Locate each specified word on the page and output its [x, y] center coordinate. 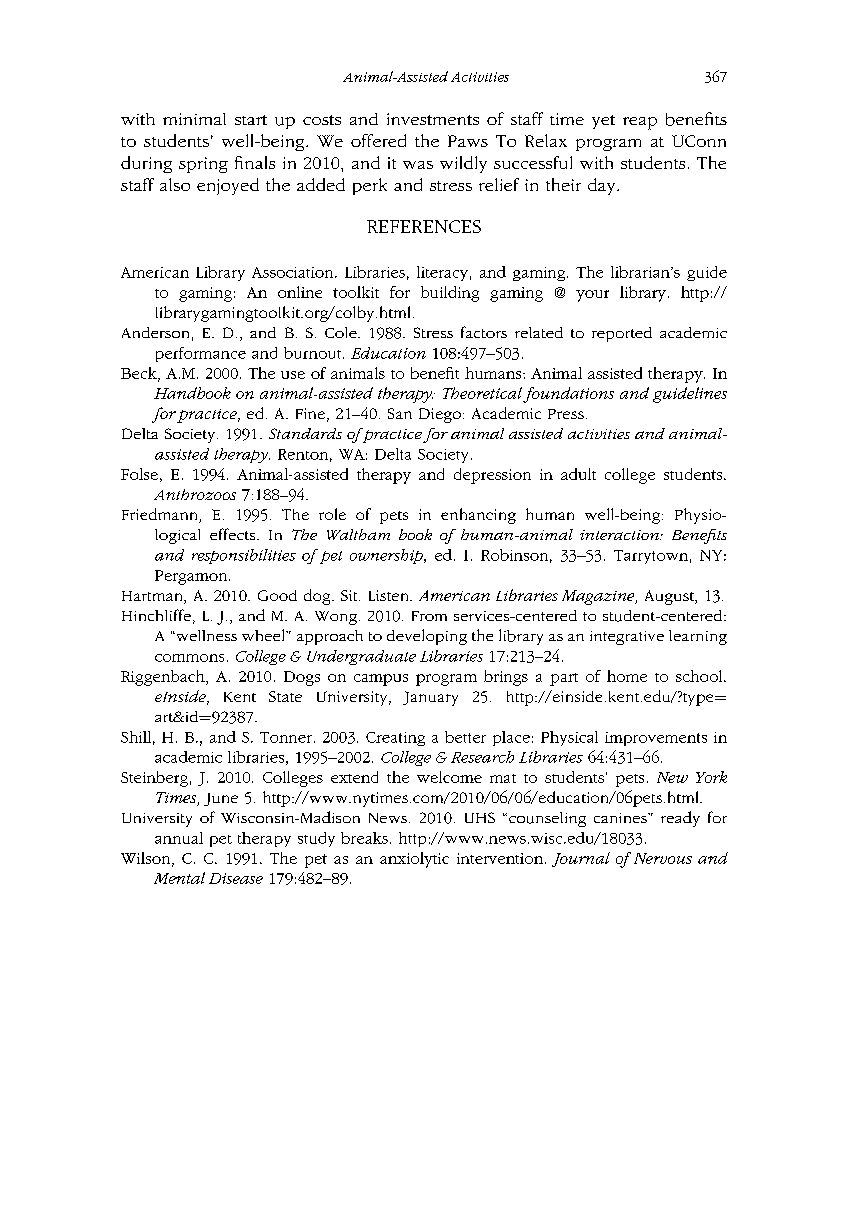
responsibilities [244, 556]
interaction [620, 535]
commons [189, 658]
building [450, 294]
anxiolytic [414, 860]
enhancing [478, 516]
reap [640, 123]
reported [622, 334]
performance [201, 354]
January [430, 698]
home [627, 676]
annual [179, 838]
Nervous [663, 858]
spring [203, 165]
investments [433, 119]
